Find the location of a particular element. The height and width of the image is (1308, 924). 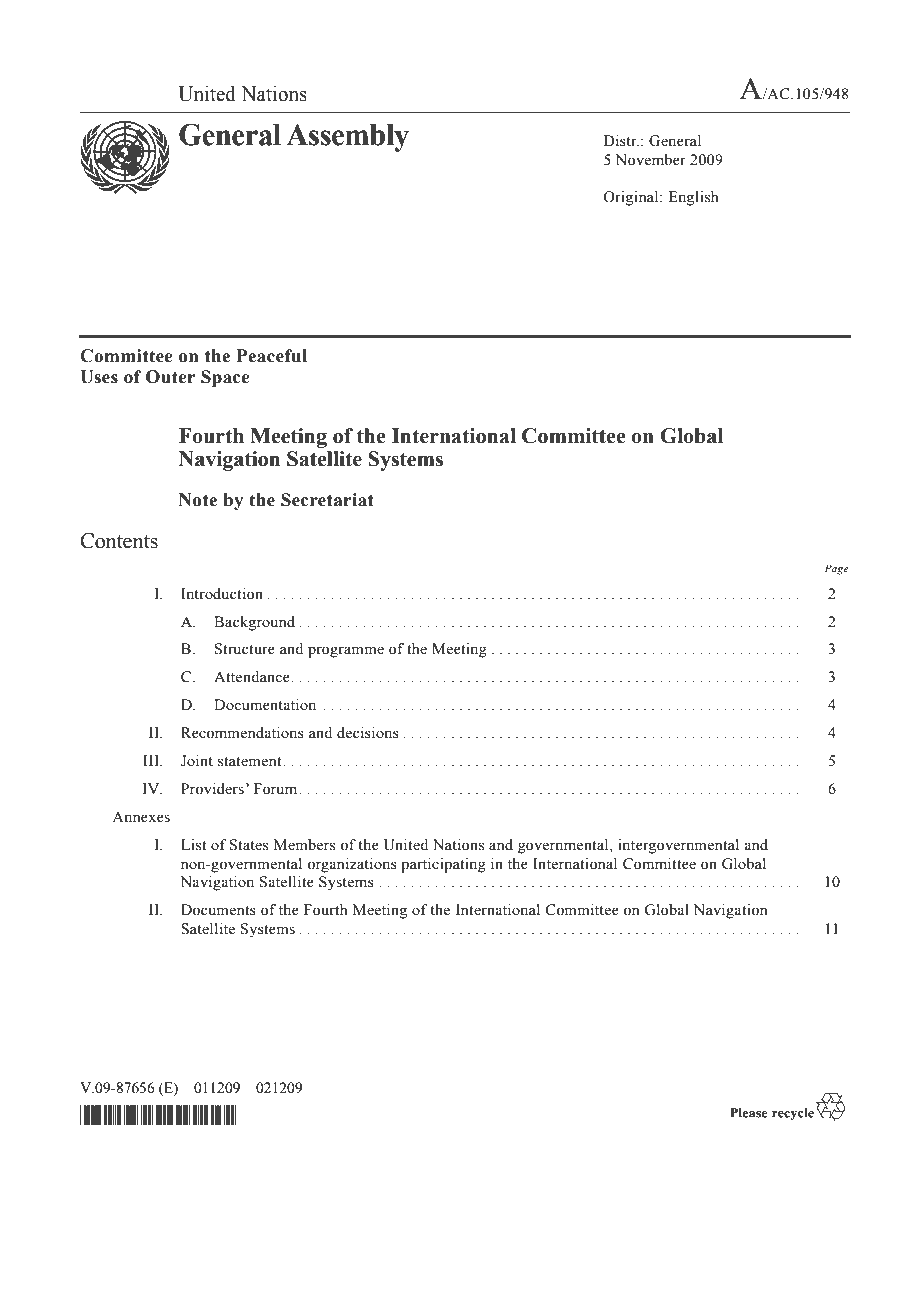

Page is located at coordinates (837, 569).
